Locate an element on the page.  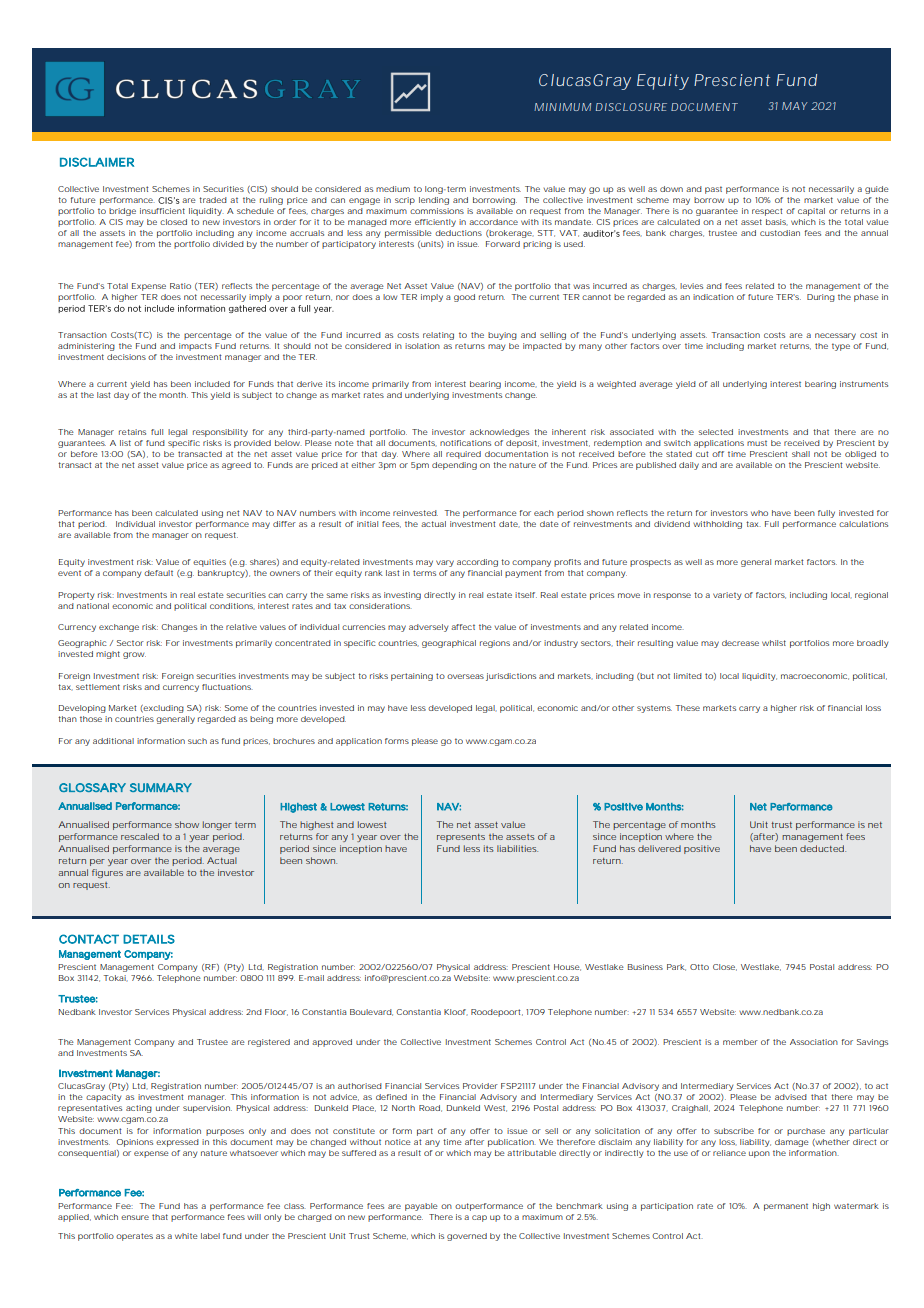
traded is located at coordinates (213, 200).
